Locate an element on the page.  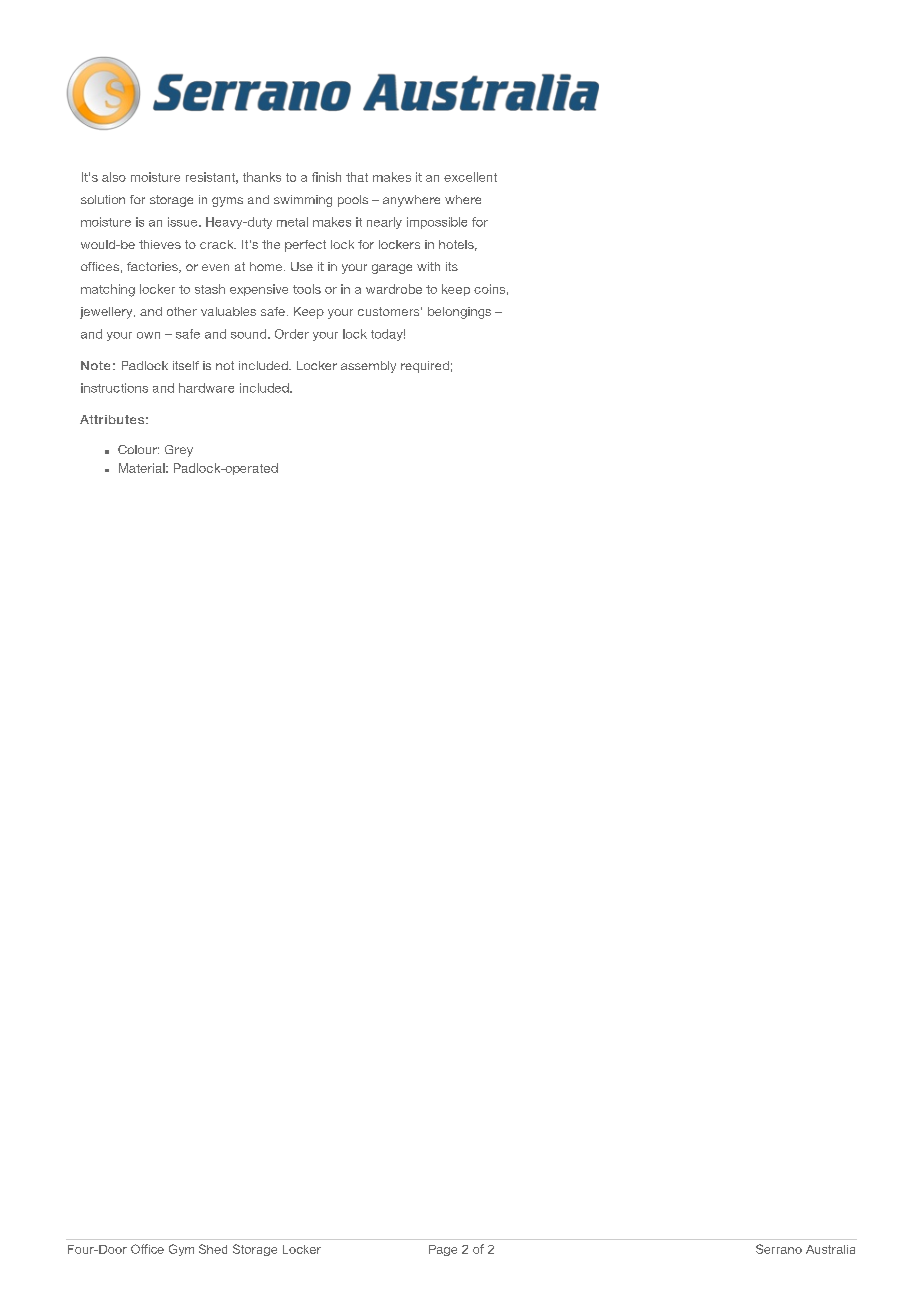
Shed is located at coordinates (213, 1249).
